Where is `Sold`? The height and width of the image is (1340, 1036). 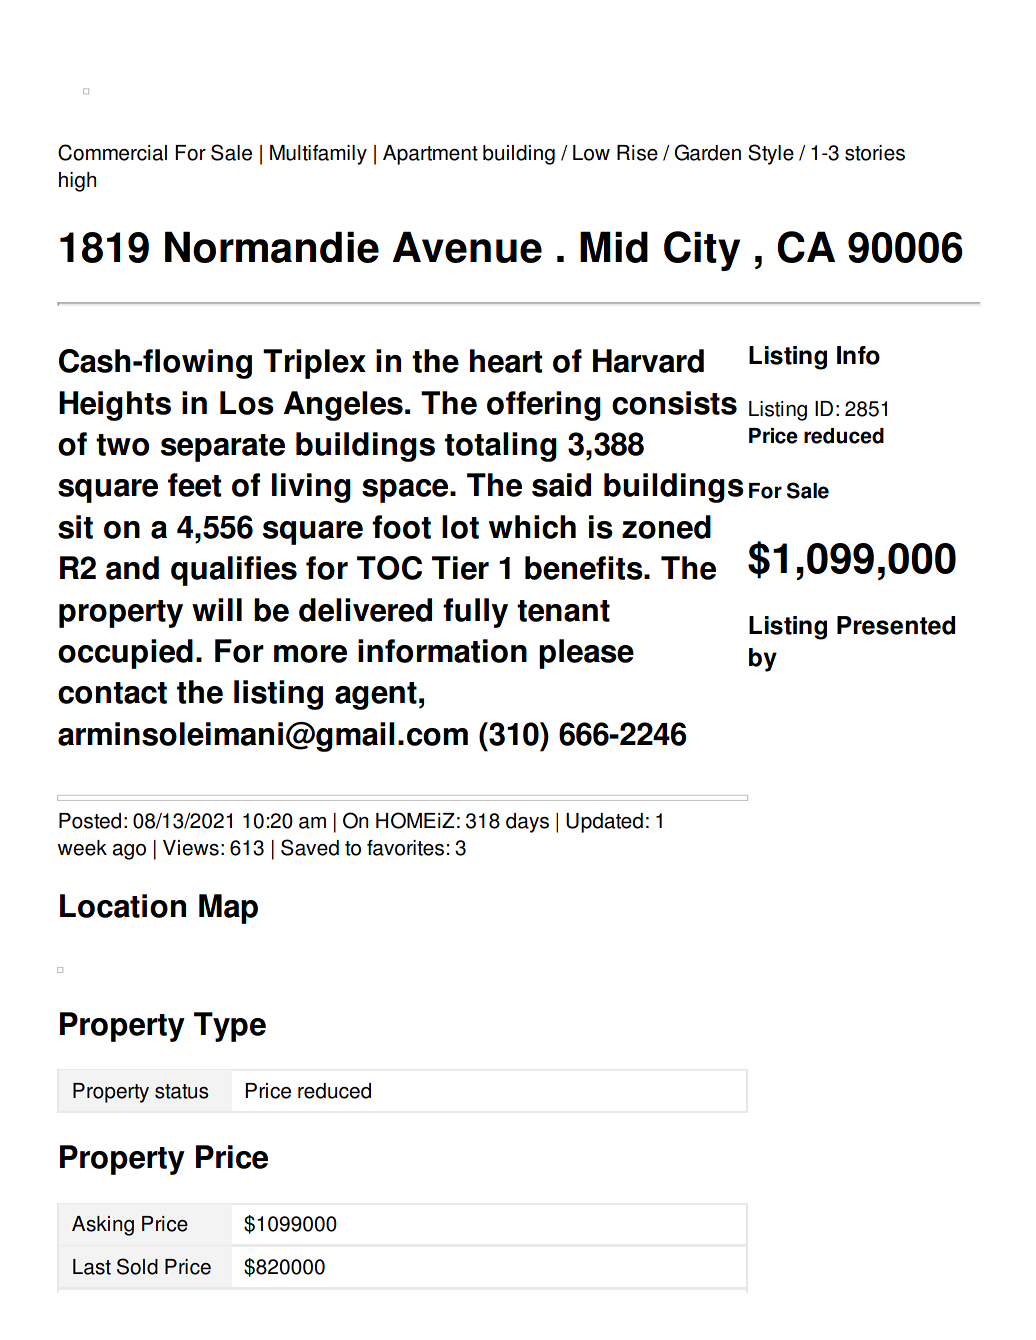 Sold is located at coordinates (137, 1266).
